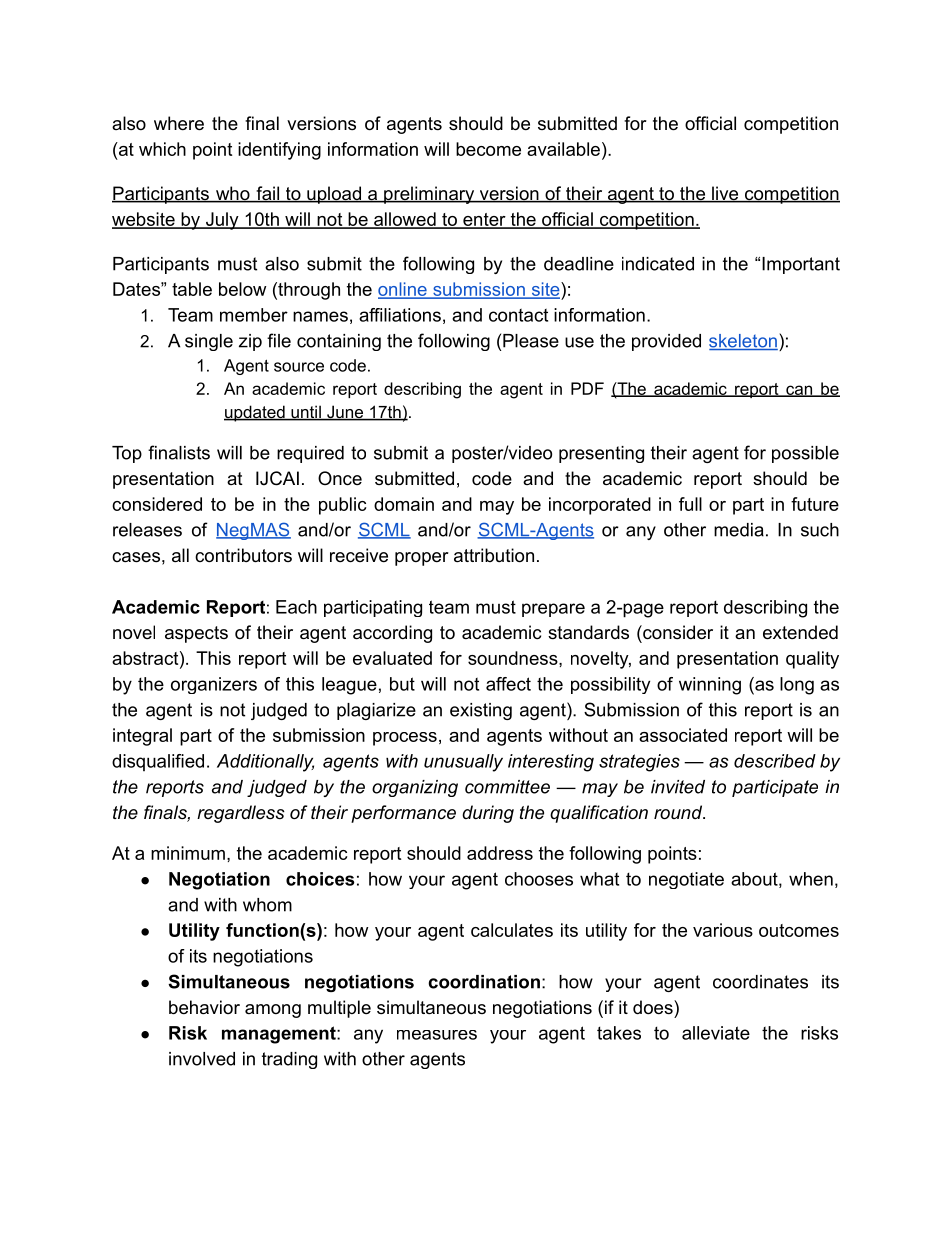 The height and width of the page is (1233, 952). What do you see at coordinates (158, 762) in the page?
I see `disqualified` at bounding box center [158, 762].
